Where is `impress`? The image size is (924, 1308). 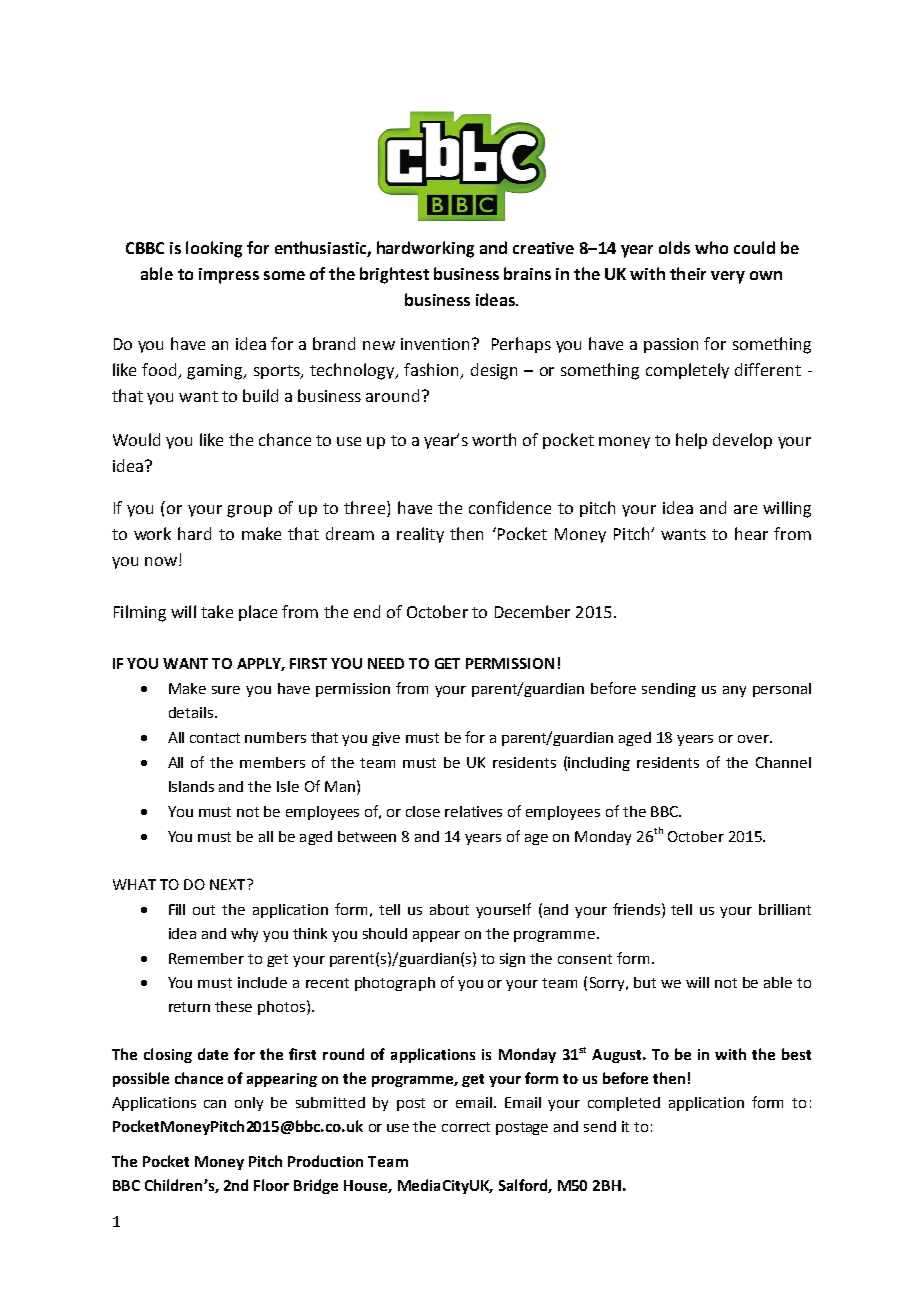
impress is located at coordinates (229, 276).
